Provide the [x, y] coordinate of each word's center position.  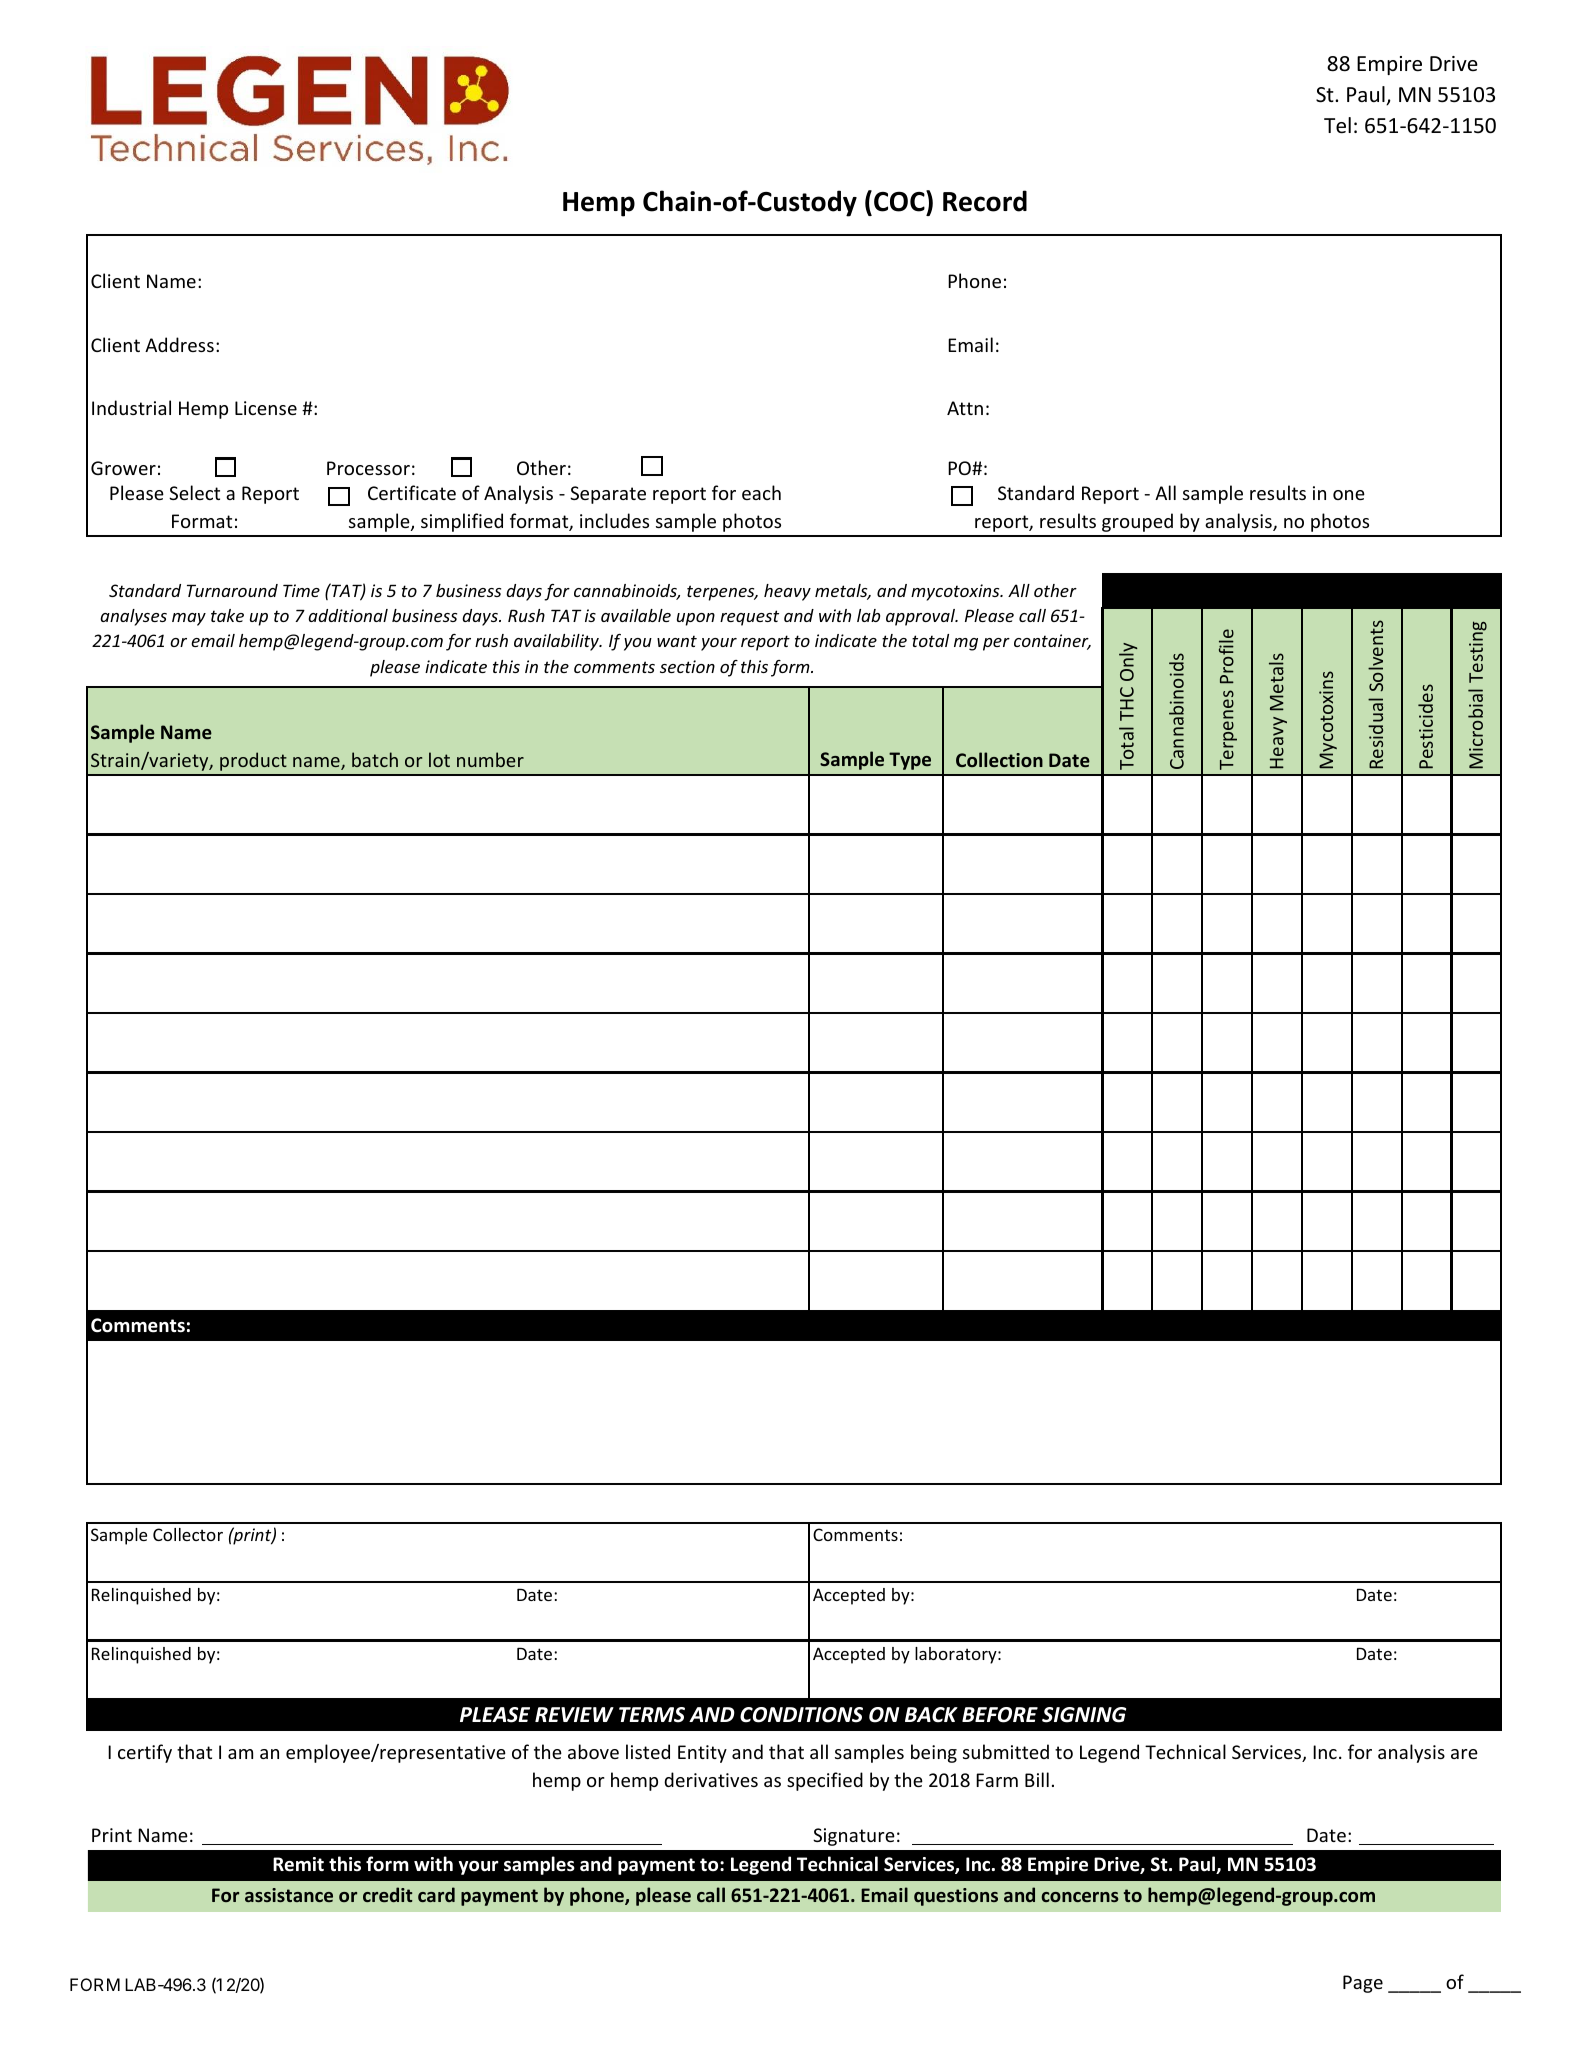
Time [301, 590]
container [1052, 642]
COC [900, 202]
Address [179, 344]
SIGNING [1084, 1715]
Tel [1337, 125]
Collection [999, 759]
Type [910, 761]
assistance [289, 1895]
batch [375, 759]
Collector [188, 1534]
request [749, 618]
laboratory [957, 1655]
